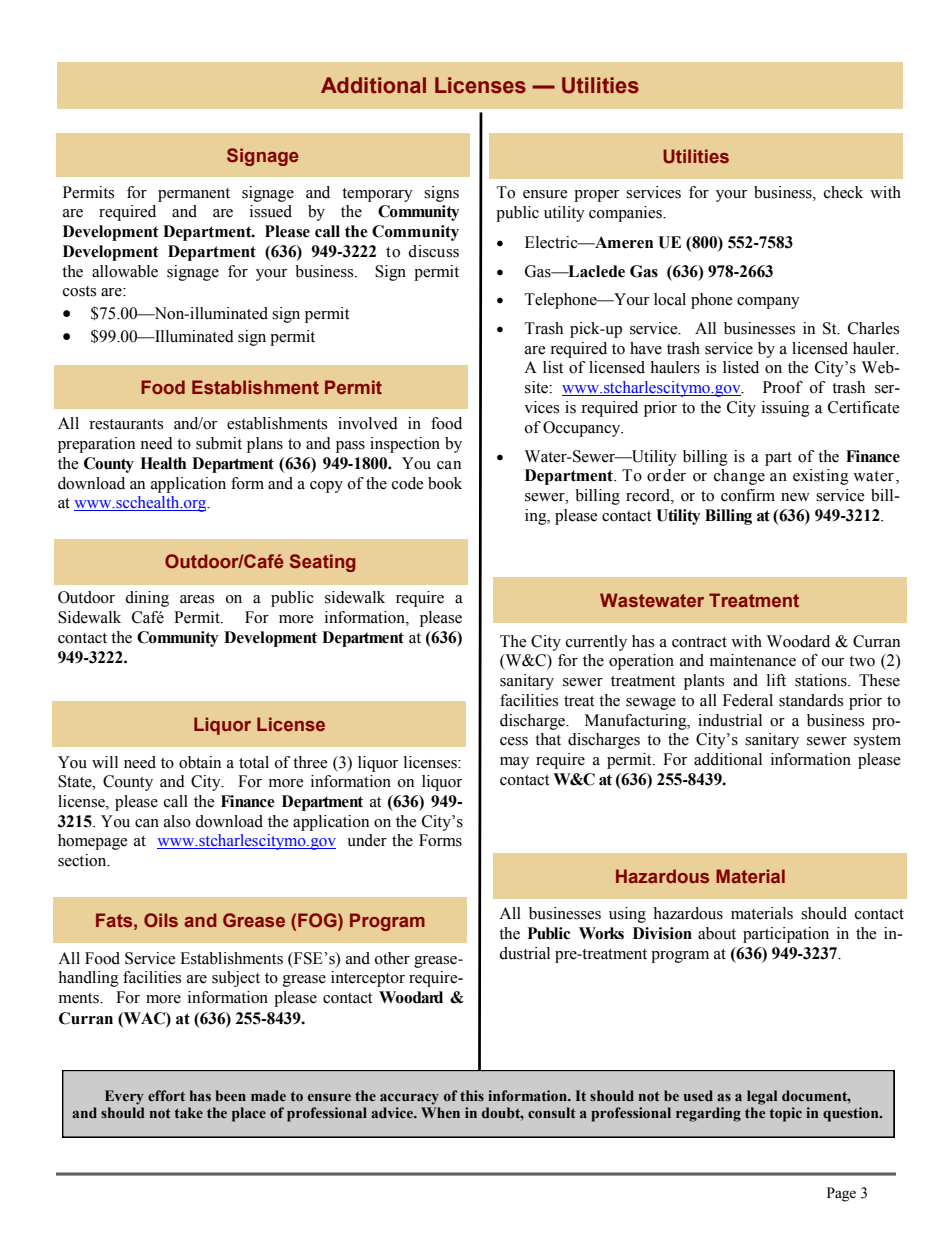  Describe the element at coordinates (811, 700) in the image. I see `standards` at that location.
